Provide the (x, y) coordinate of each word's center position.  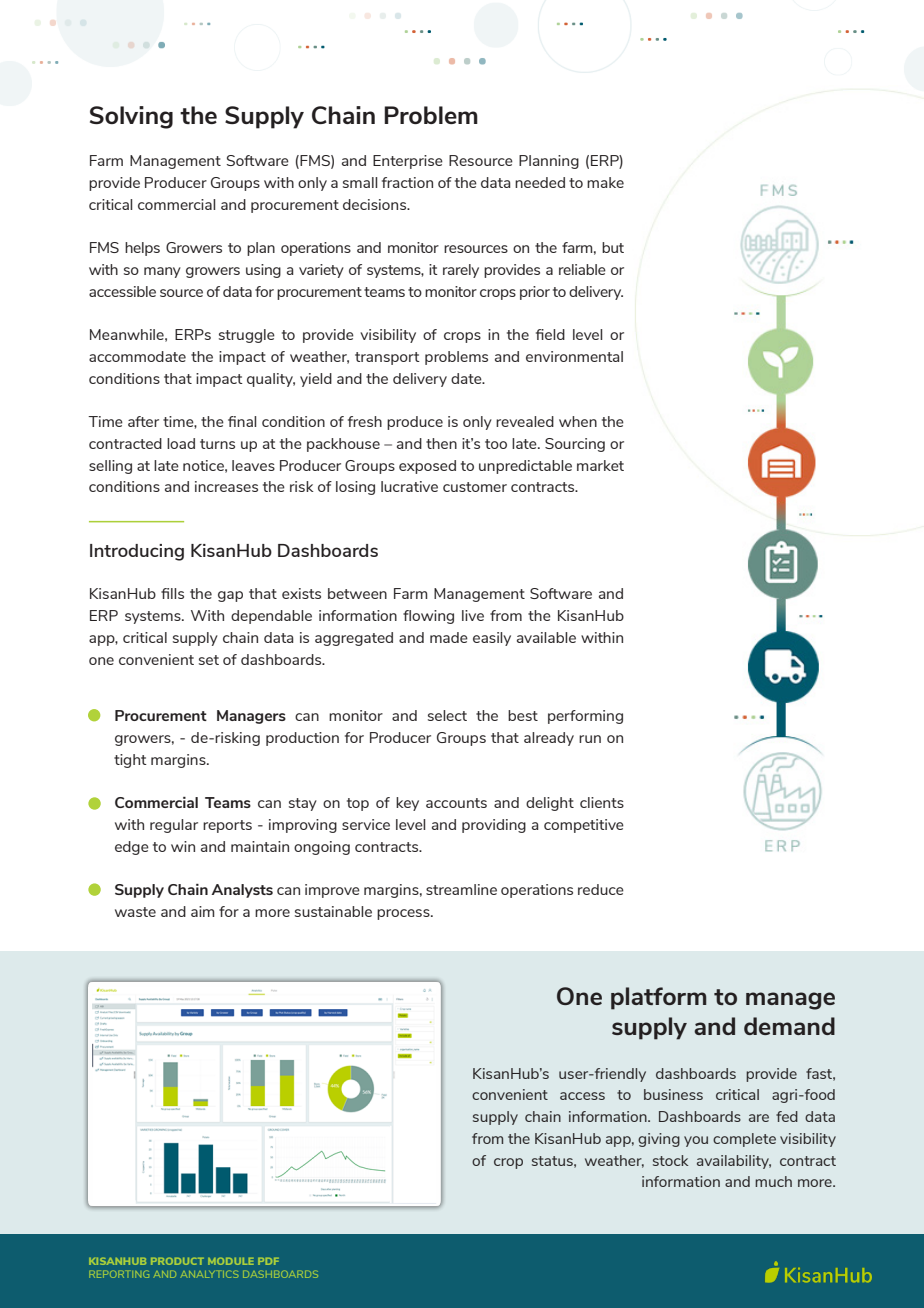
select (447, 715)
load (181, 443)
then (441, 443)
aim (202, 911)
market (600, 465)
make (605, 182)
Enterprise (408, 162)
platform (659, 998)
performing (585, 717)
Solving (131, 117)
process (404, 914)
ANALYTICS (209, 1274)
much (773, 1181)
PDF (268, 1261)
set (209, 660)
